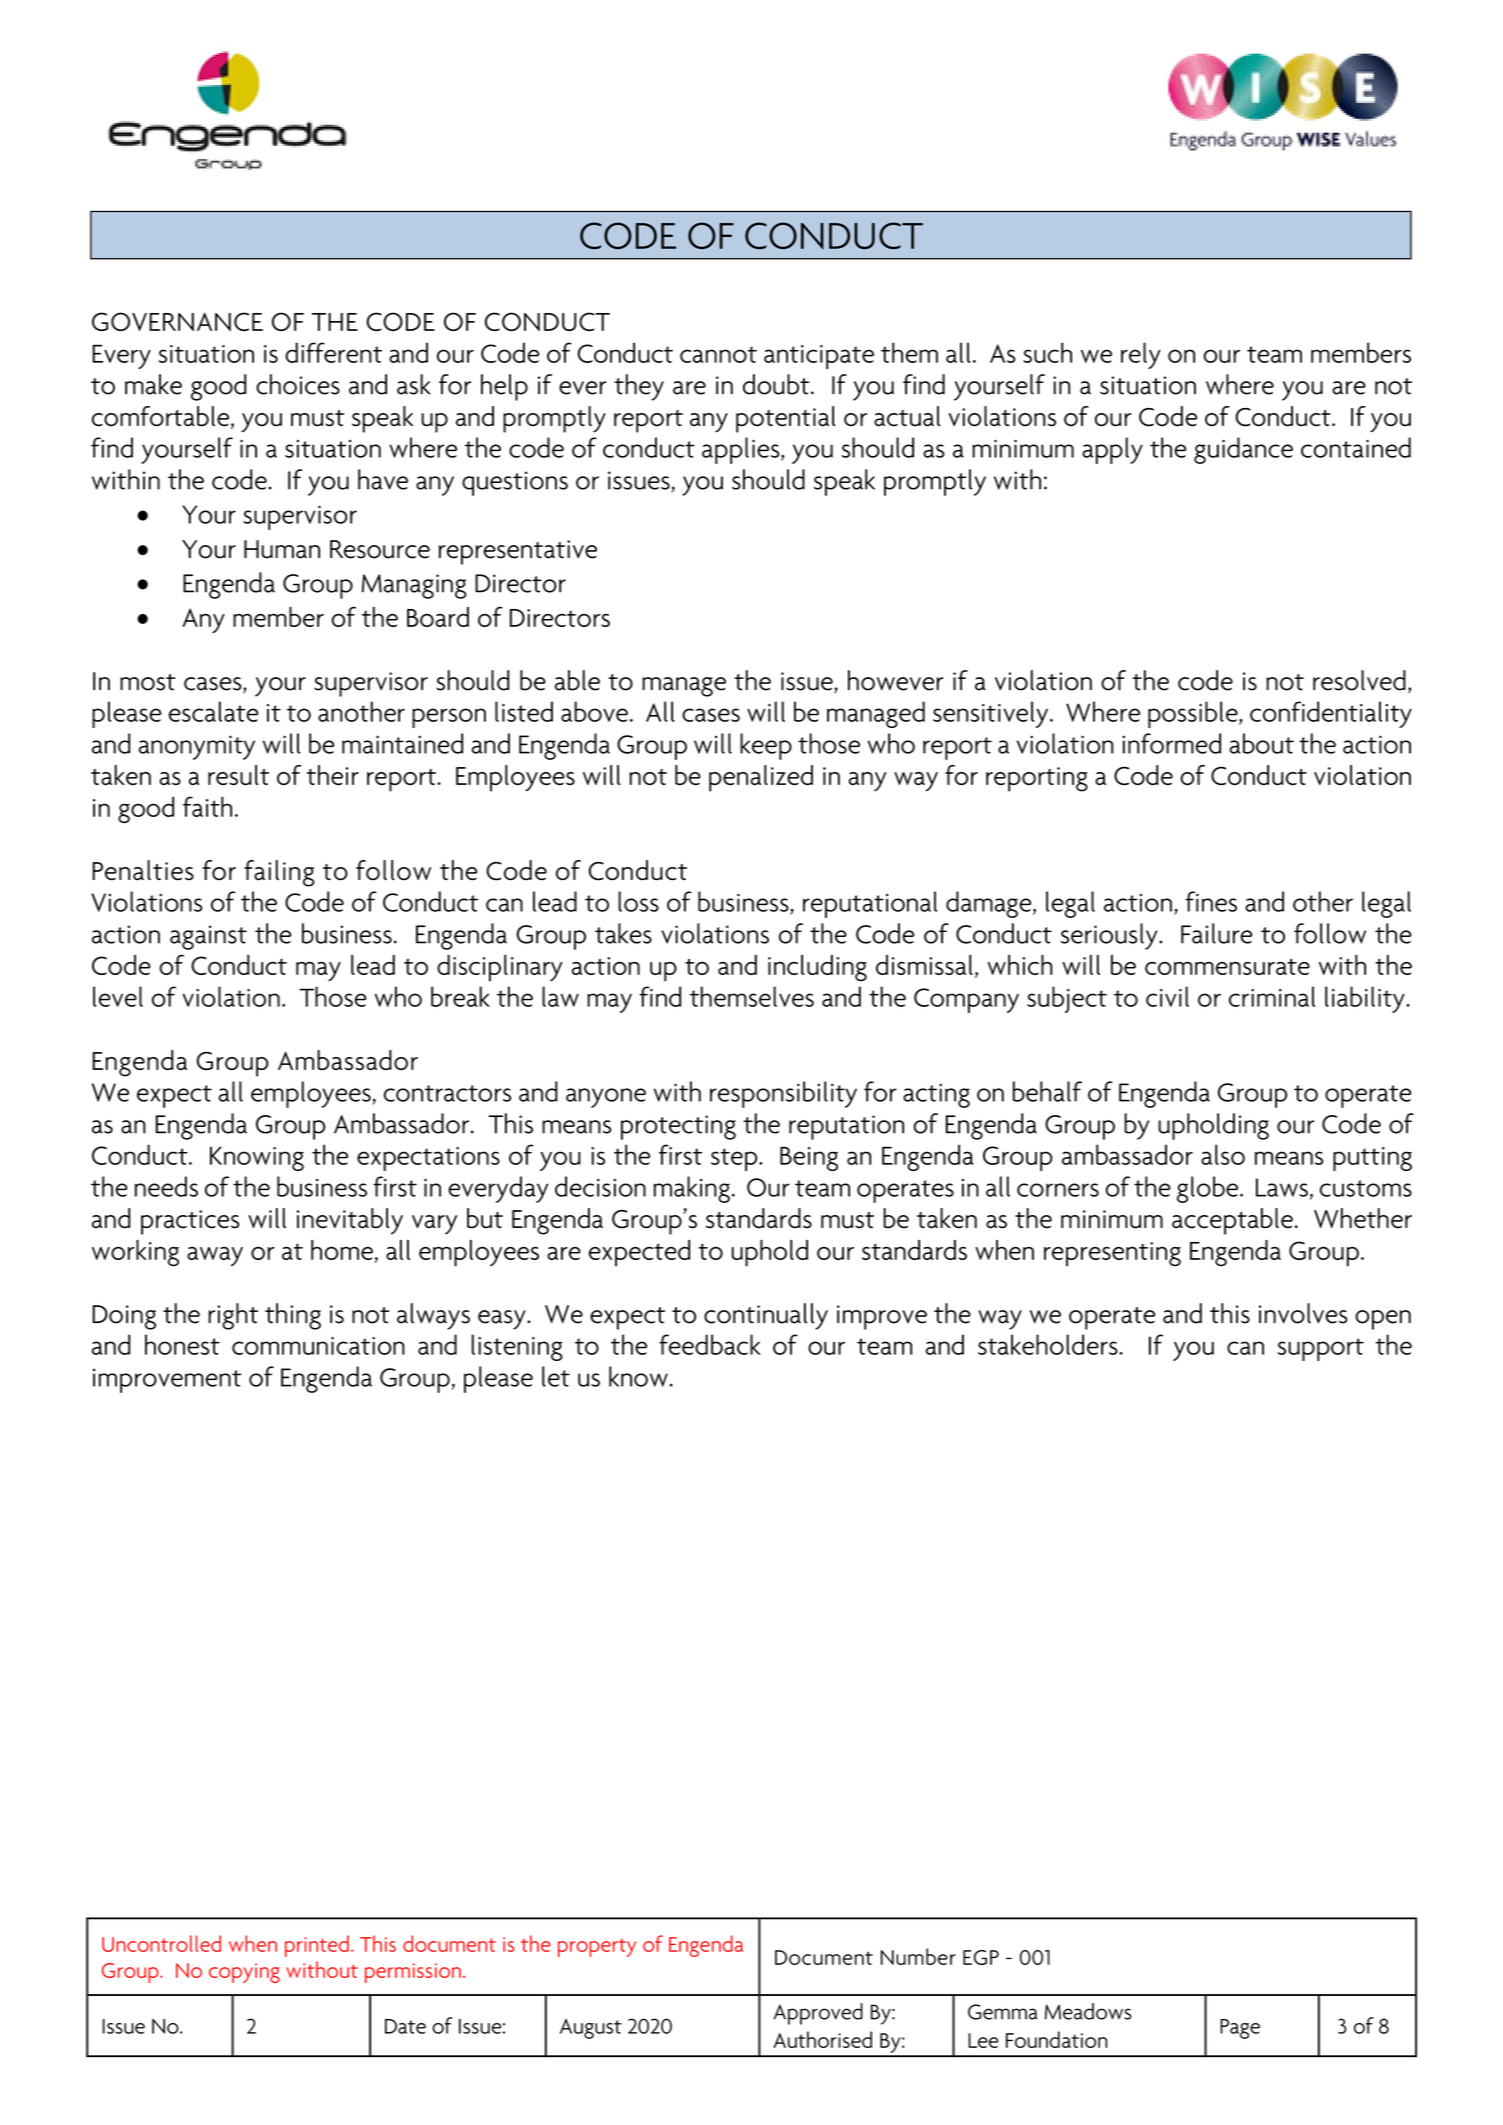 Image resolution: width=1503 pixels, height=2125 pixels. What do you see at coordinates (238, 775) in the screenshot?
I see `result` at bounding box center [238, 775].
